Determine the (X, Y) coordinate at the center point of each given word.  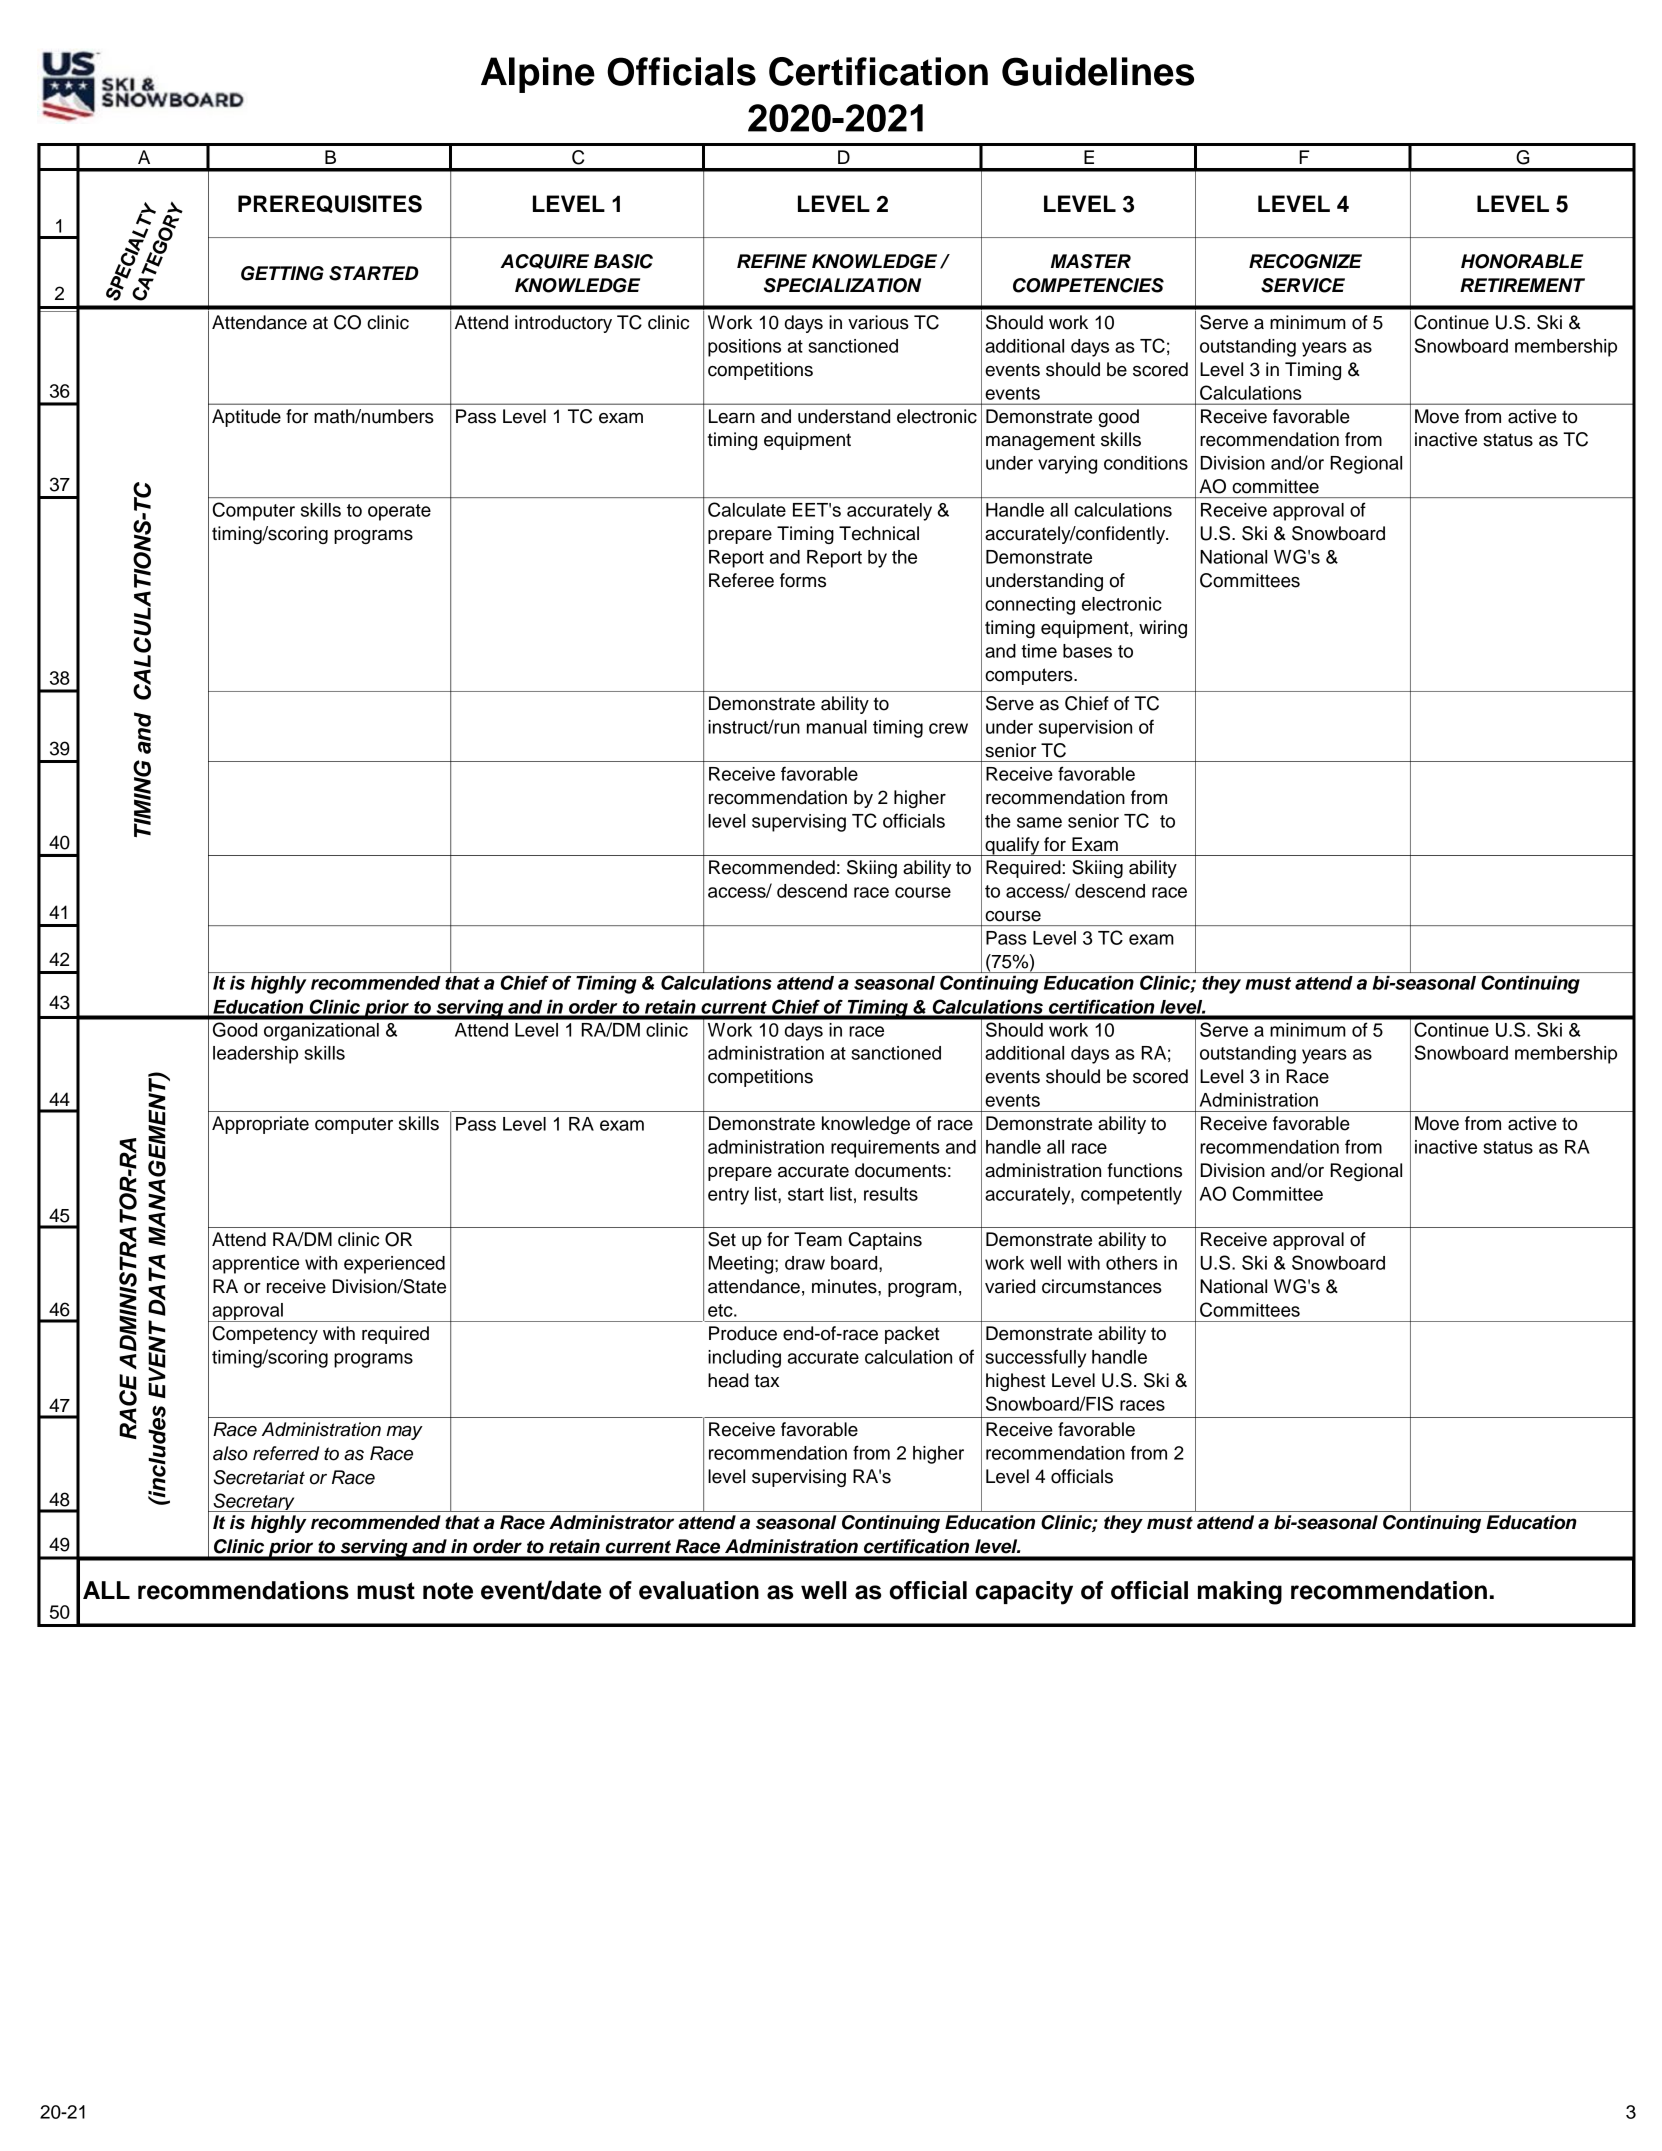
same (1039, 822)
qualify (1012, 846)
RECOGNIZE (1305, 261)
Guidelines (1098, 71)
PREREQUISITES (330, 204)
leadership (255, 1055)
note (448, 1591)
